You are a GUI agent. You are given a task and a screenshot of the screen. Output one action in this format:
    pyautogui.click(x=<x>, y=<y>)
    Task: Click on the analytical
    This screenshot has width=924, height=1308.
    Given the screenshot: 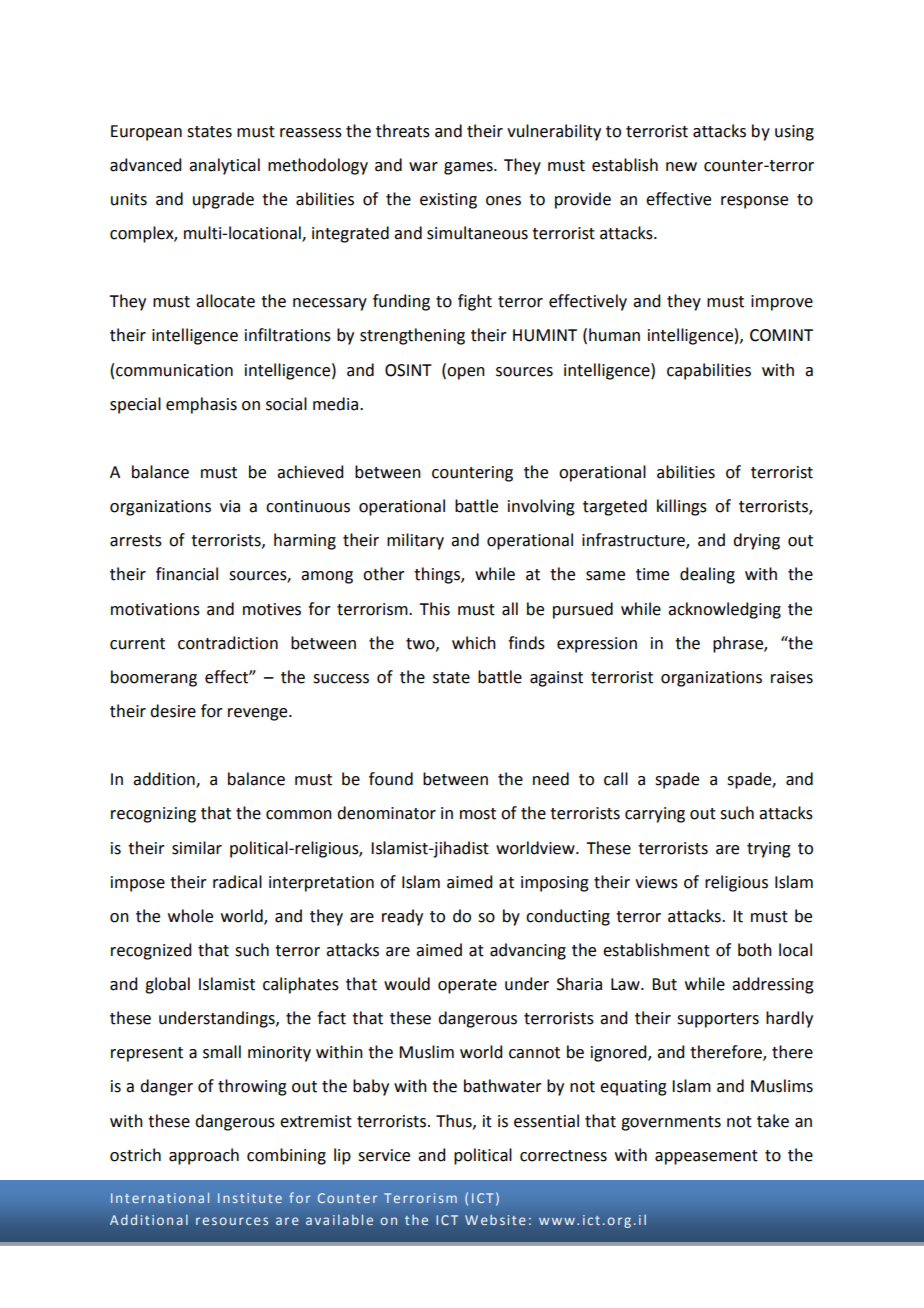 What is the action you would take?
    pyautogui.click(x=224, y=166)
